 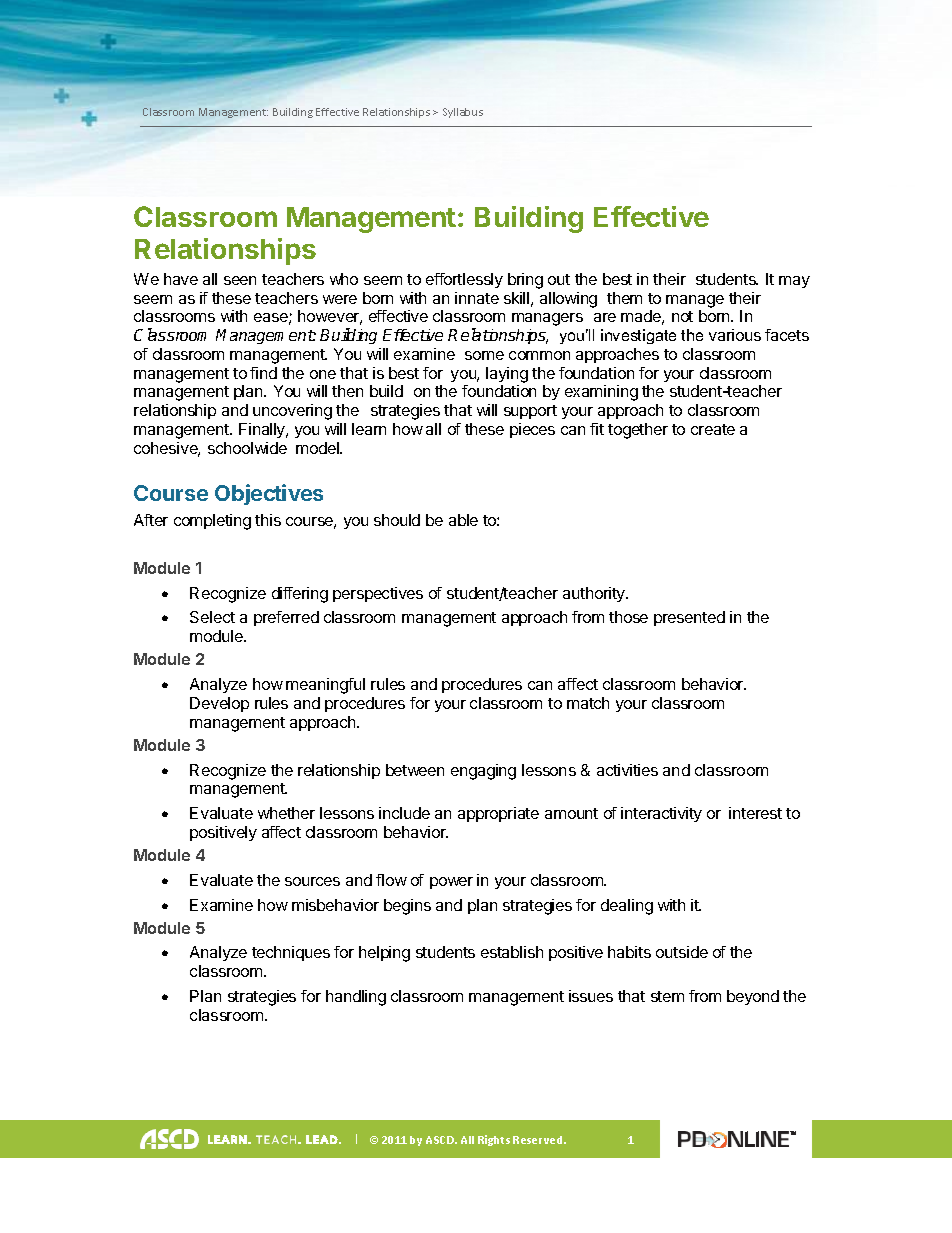 What do you see at coordinates (494, 1140) in the document?
I see `Rights` at bounding box center [494, 1140].
